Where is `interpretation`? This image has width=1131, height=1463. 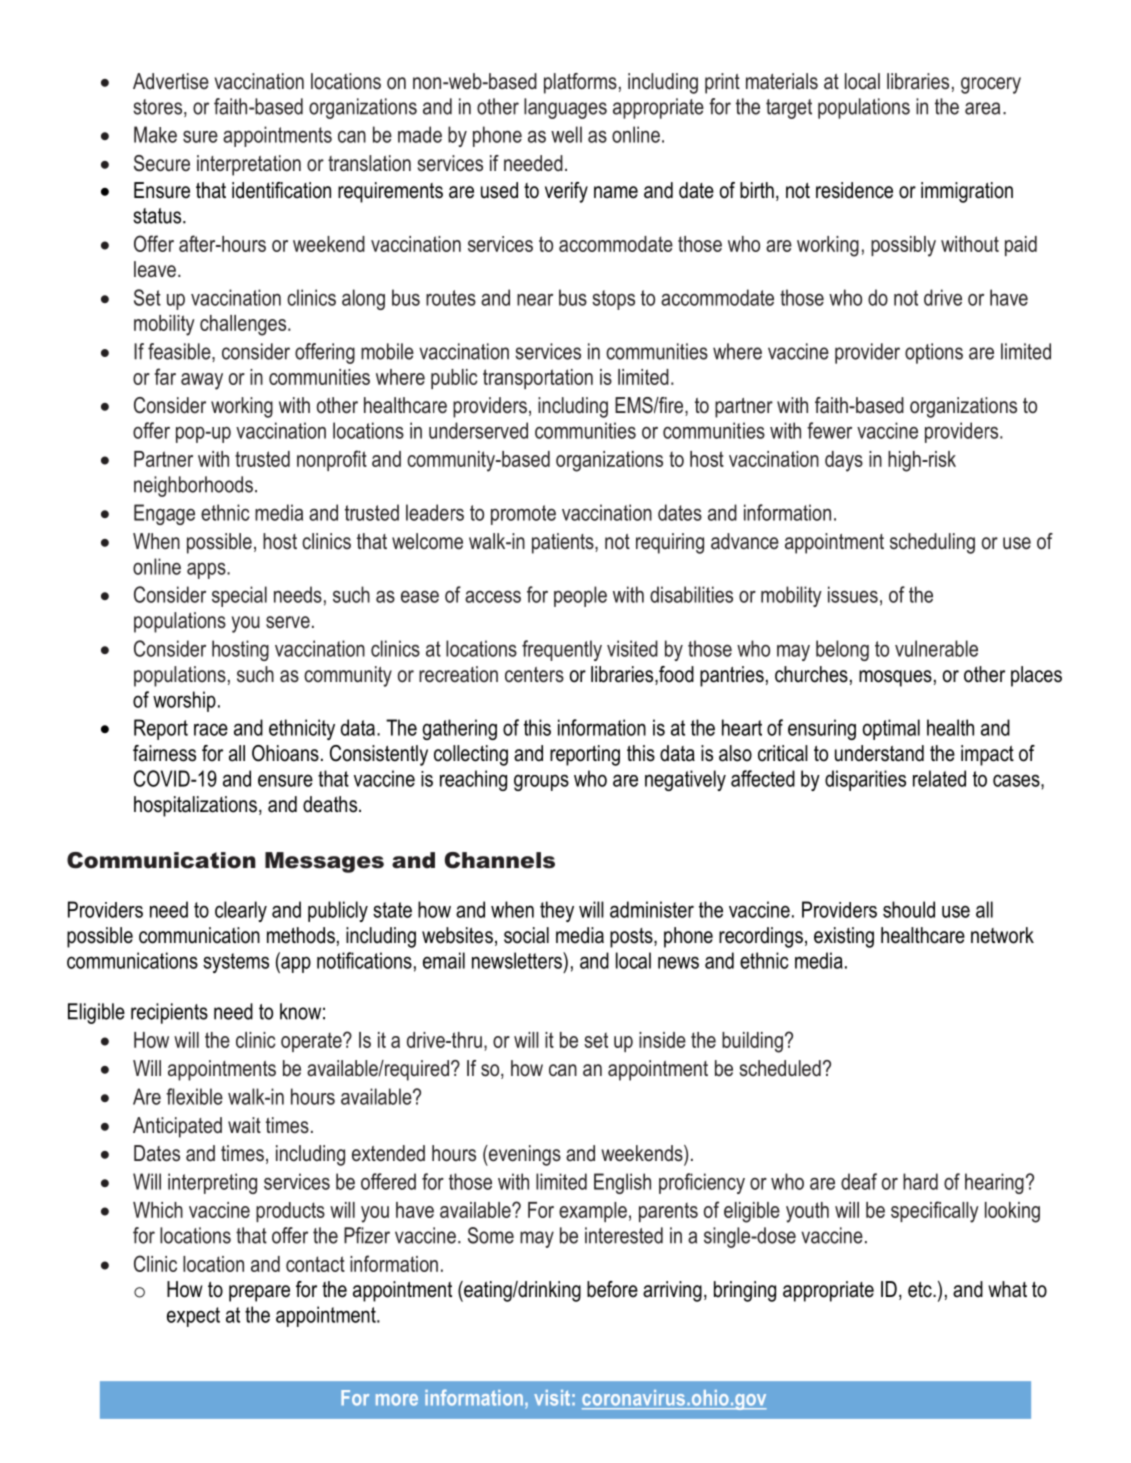
interpretation is located at coordinates (249, 165).
